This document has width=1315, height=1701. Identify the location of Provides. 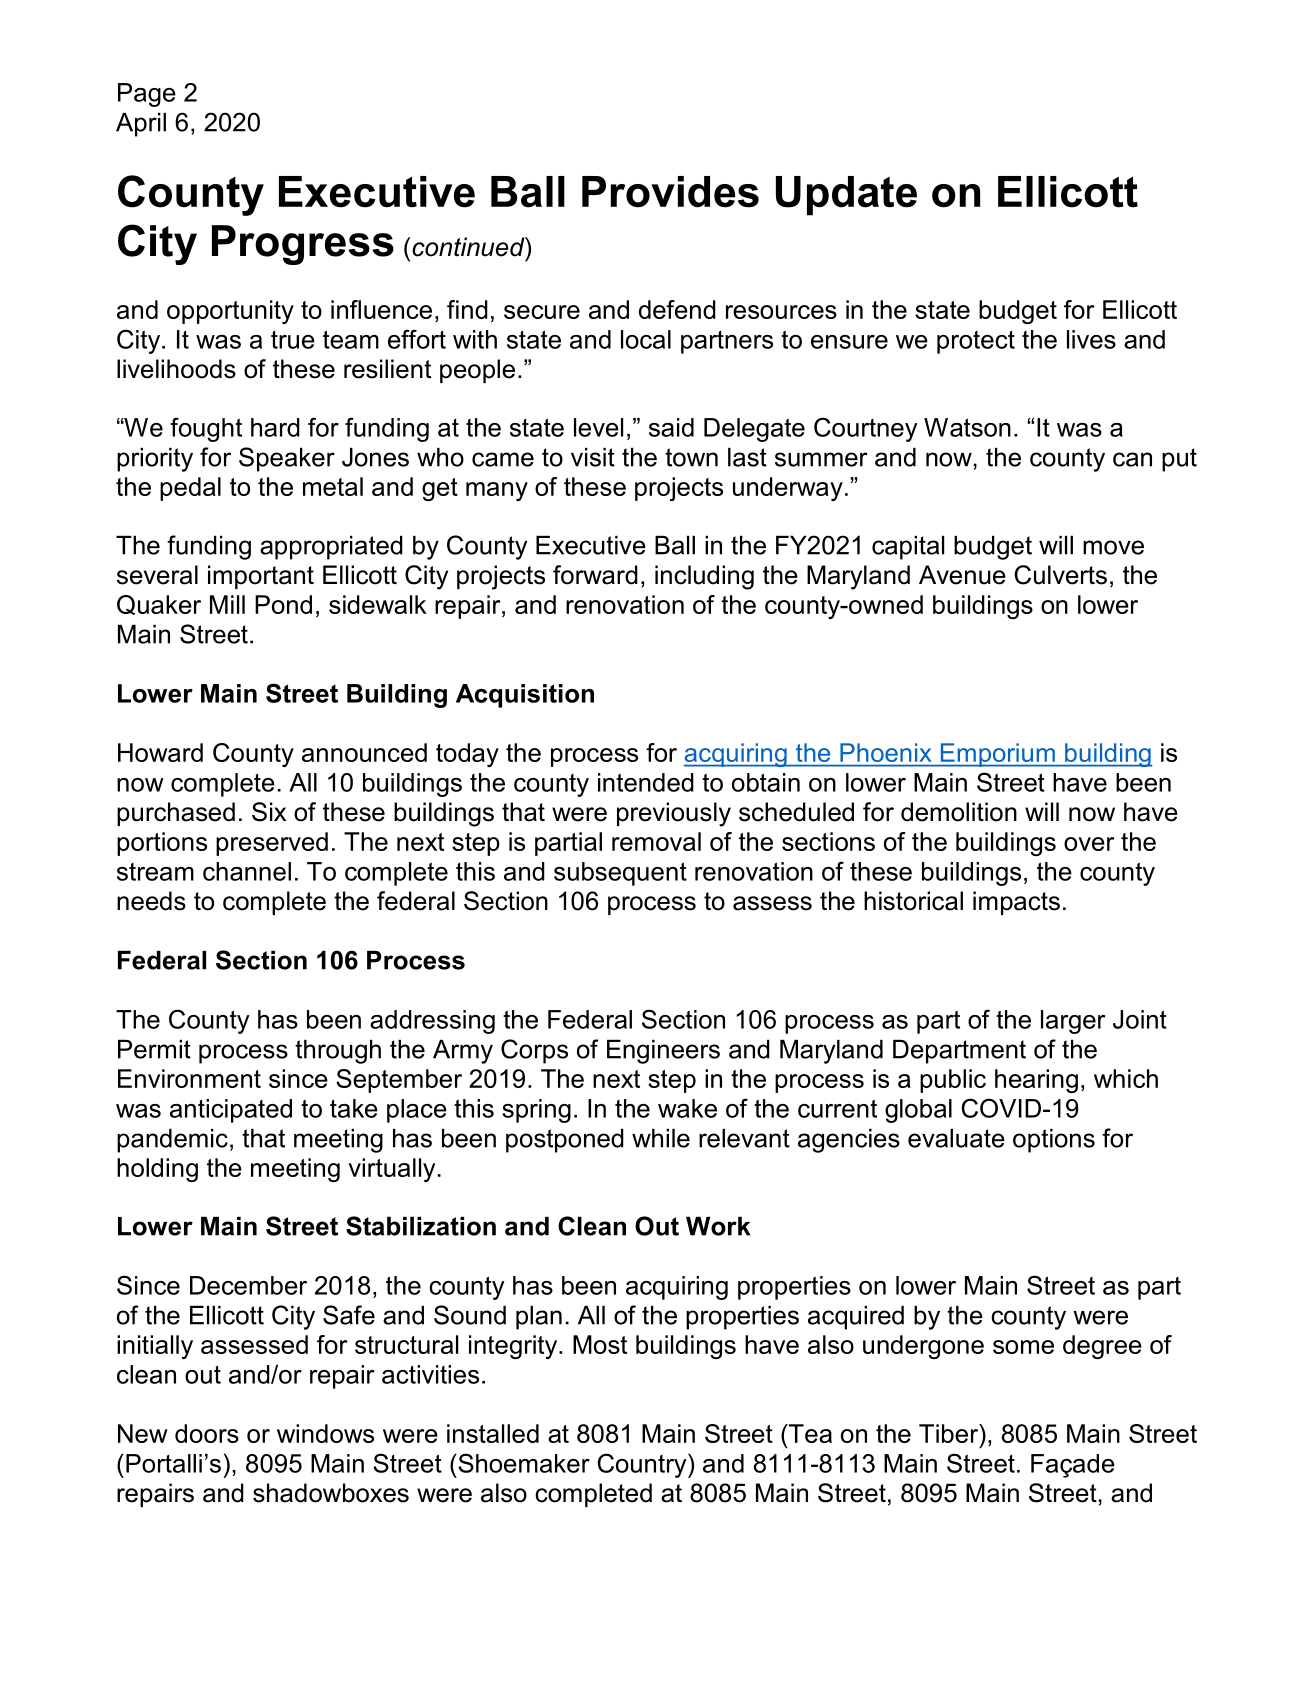
(670, 192).
